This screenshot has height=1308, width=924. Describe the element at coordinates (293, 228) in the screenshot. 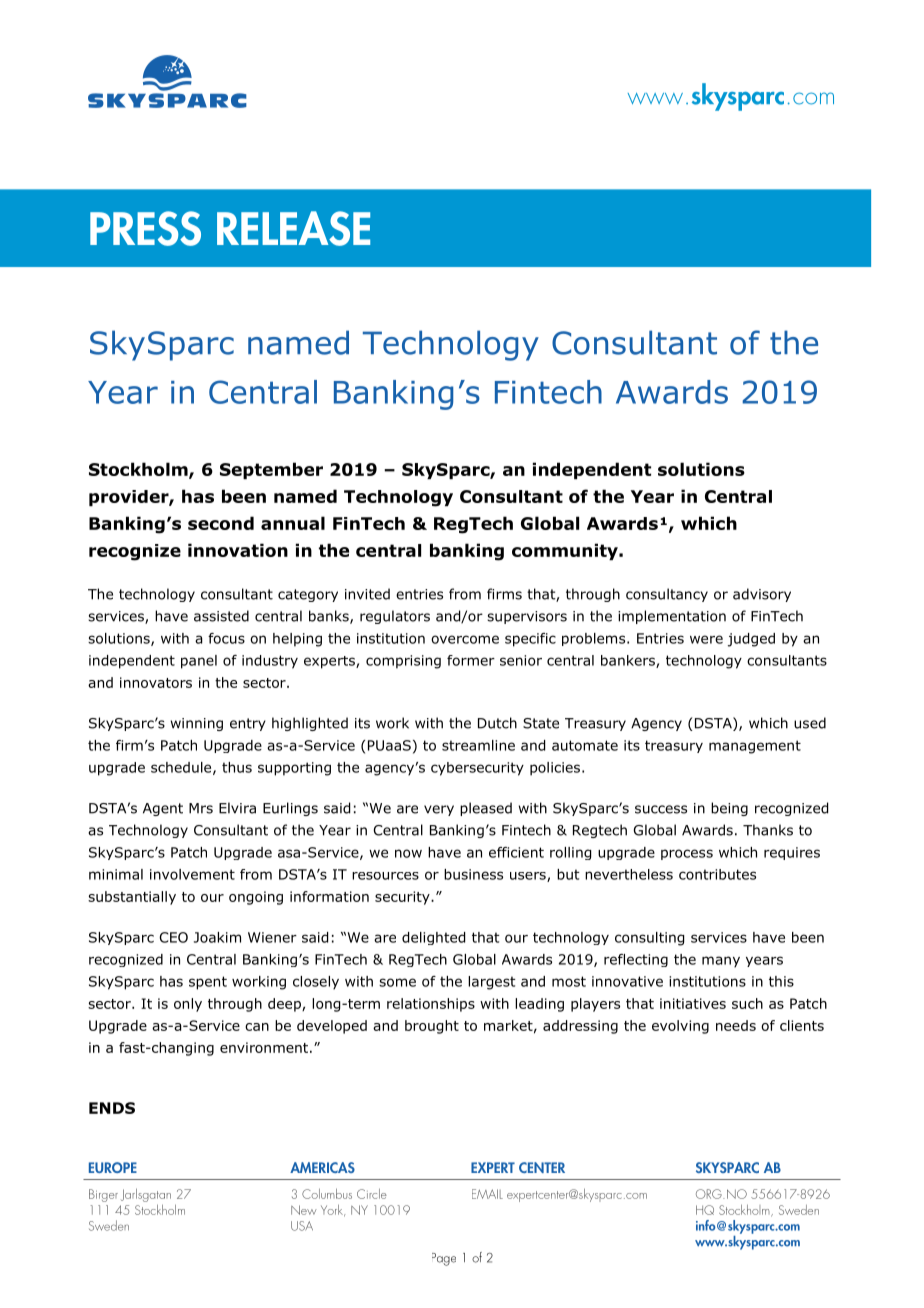

I see `RELEASE` at that location.
